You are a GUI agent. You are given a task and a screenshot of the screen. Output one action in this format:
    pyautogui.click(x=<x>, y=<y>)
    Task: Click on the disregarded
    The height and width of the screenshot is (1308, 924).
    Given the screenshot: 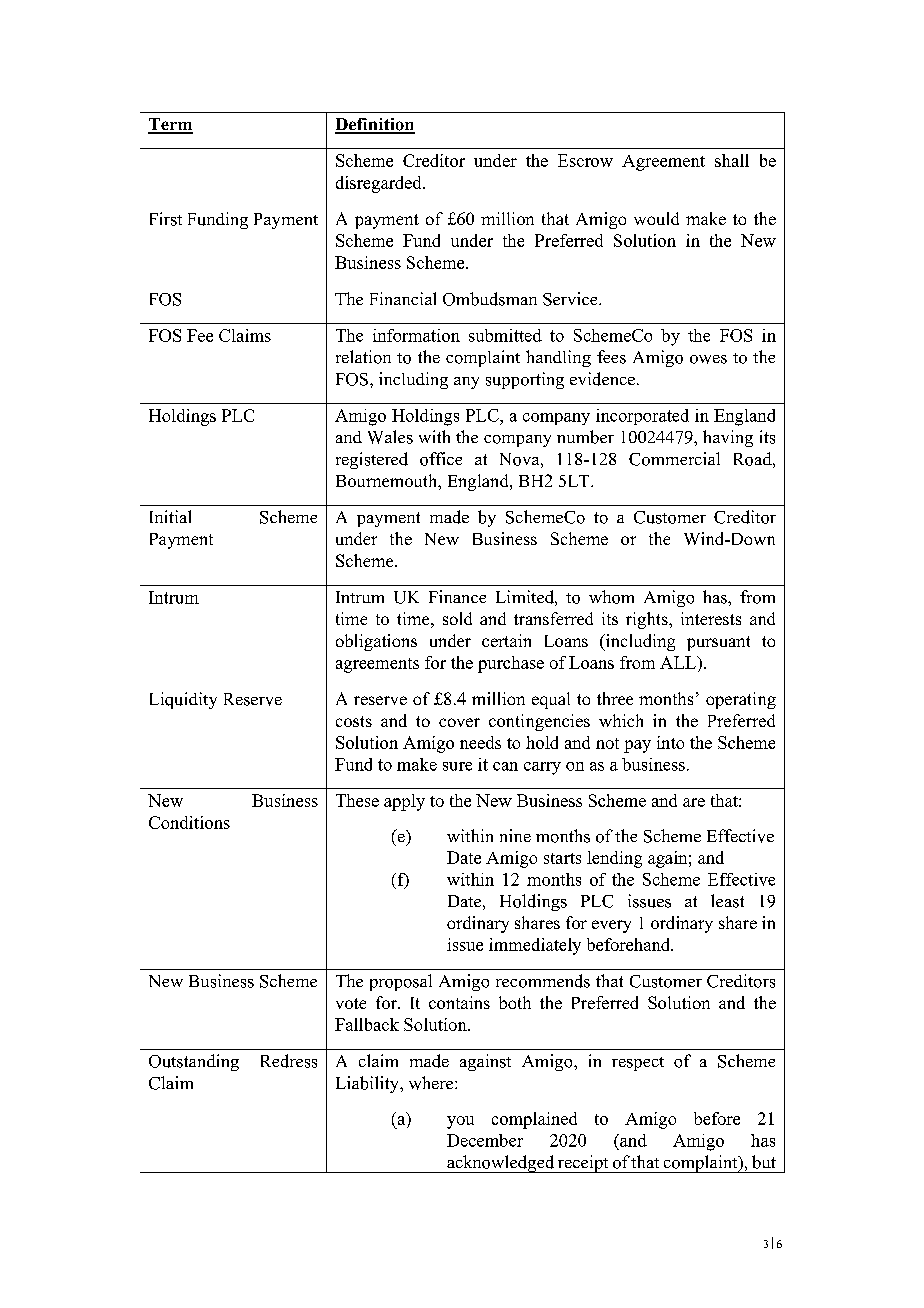 What is the action you would take?
    pyautogui.click(x=380, y=184)
